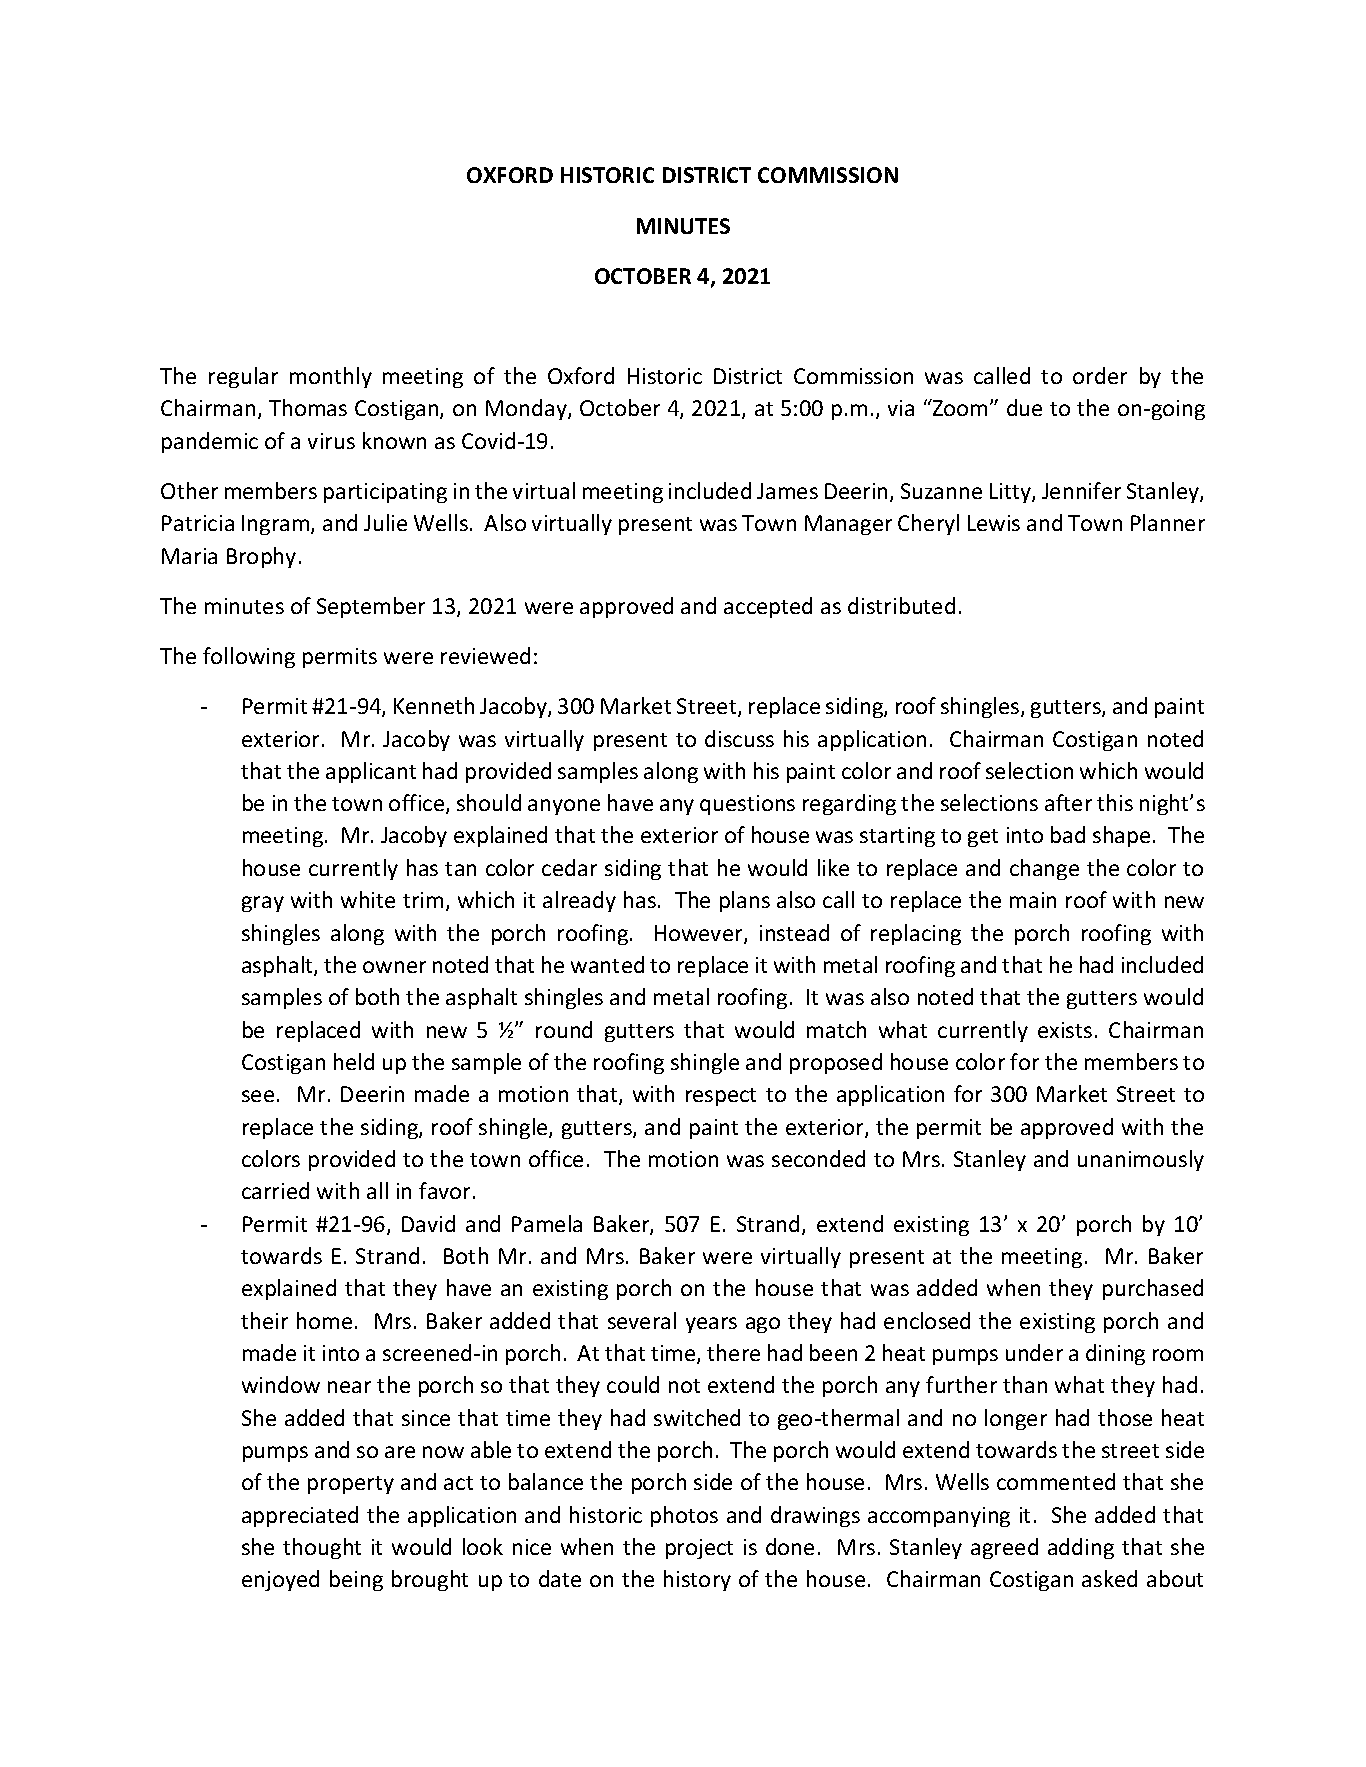 This screenshot has width=1366, height=1767. I want to click on Monday, so click(527, 409).
